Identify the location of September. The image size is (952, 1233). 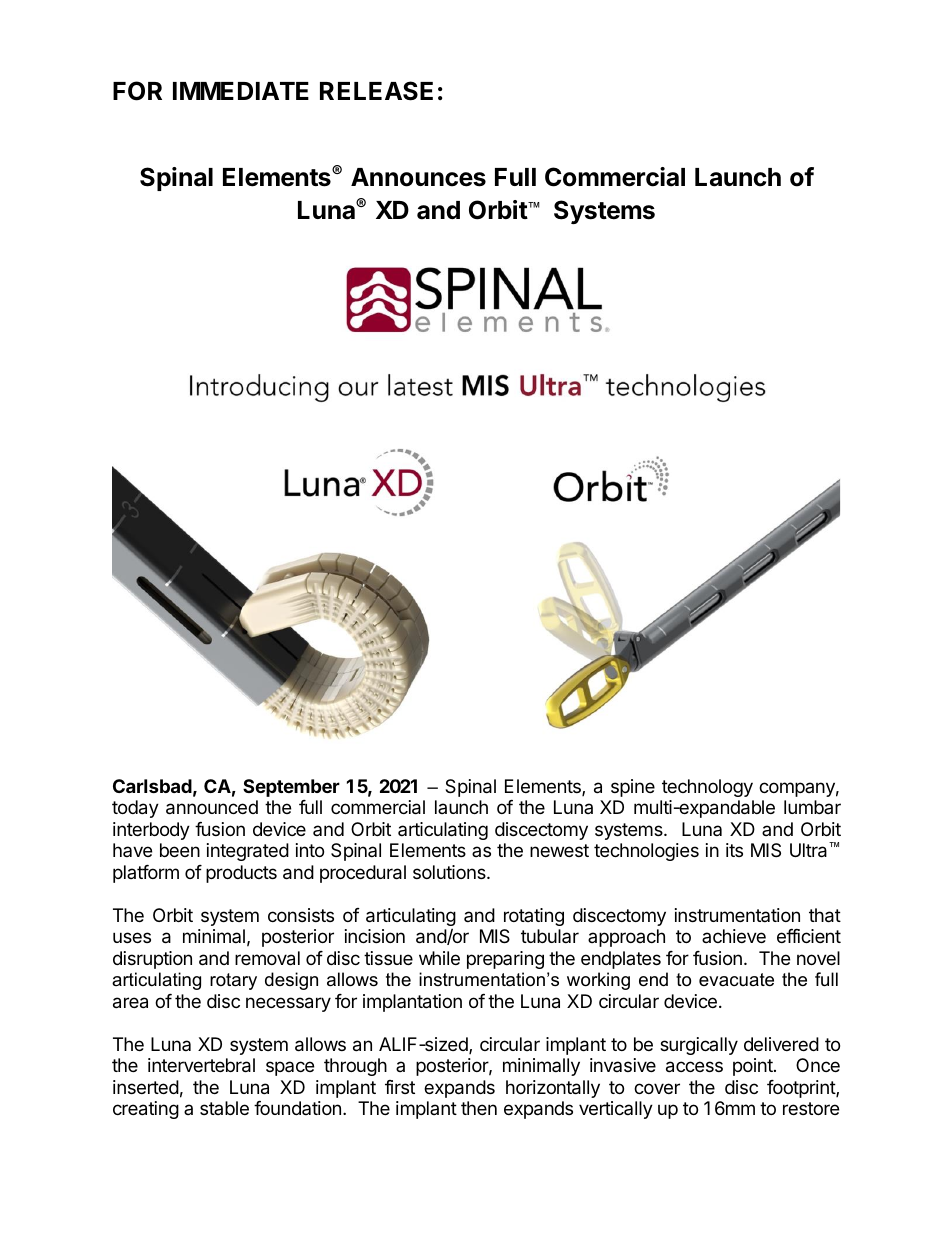
(291, 788).
